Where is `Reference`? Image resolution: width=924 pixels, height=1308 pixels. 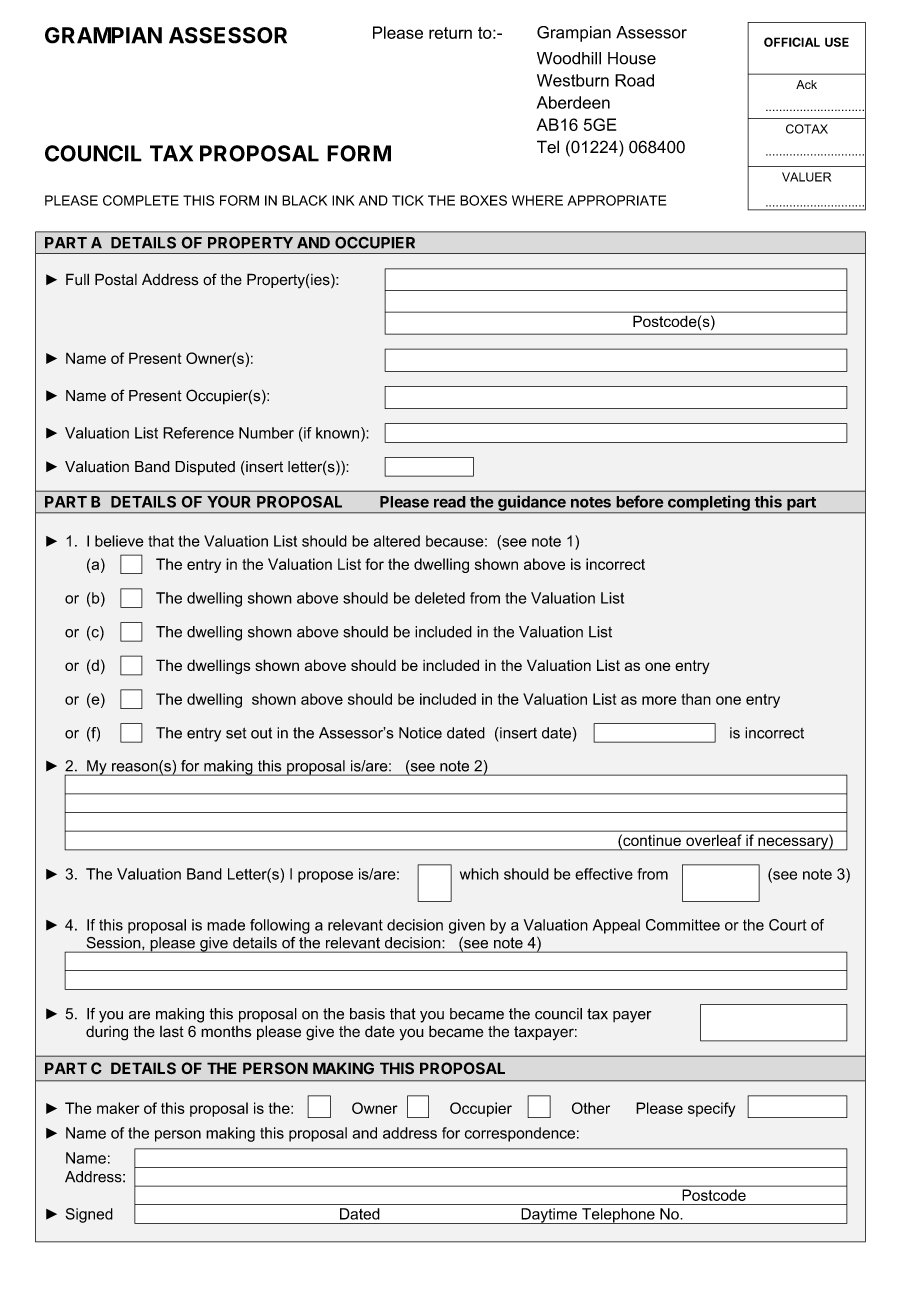 Reference is located at coordinates (198, 433).
